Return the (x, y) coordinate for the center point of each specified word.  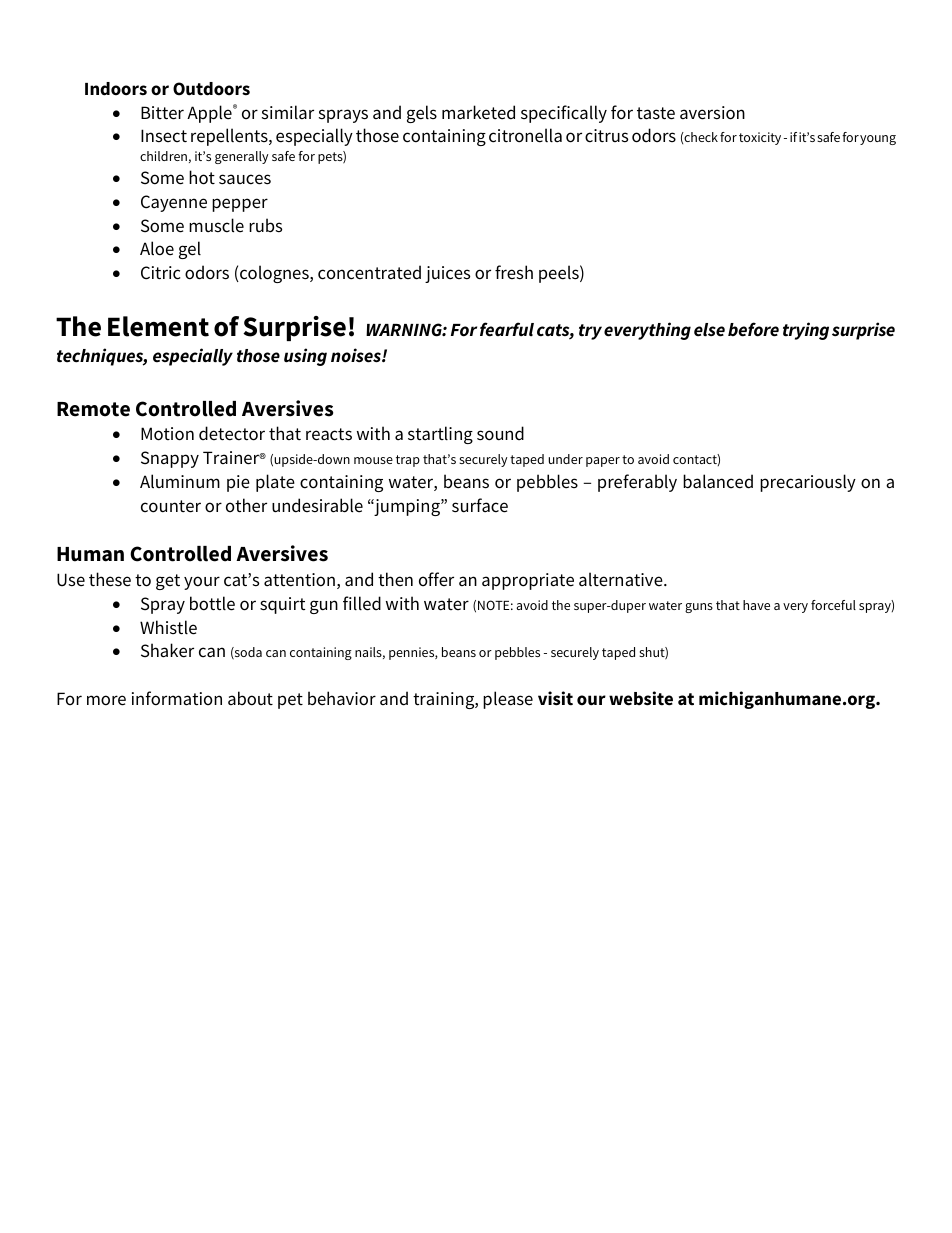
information (177, 698)
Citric (160, 273)
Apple (210, 114)
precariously (808, 483)
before (753, 329)
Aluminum (180, 481)
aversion (712, 113)
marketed (478, 112)
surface (480, 505)
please (508, 700)
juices (447, 274)
